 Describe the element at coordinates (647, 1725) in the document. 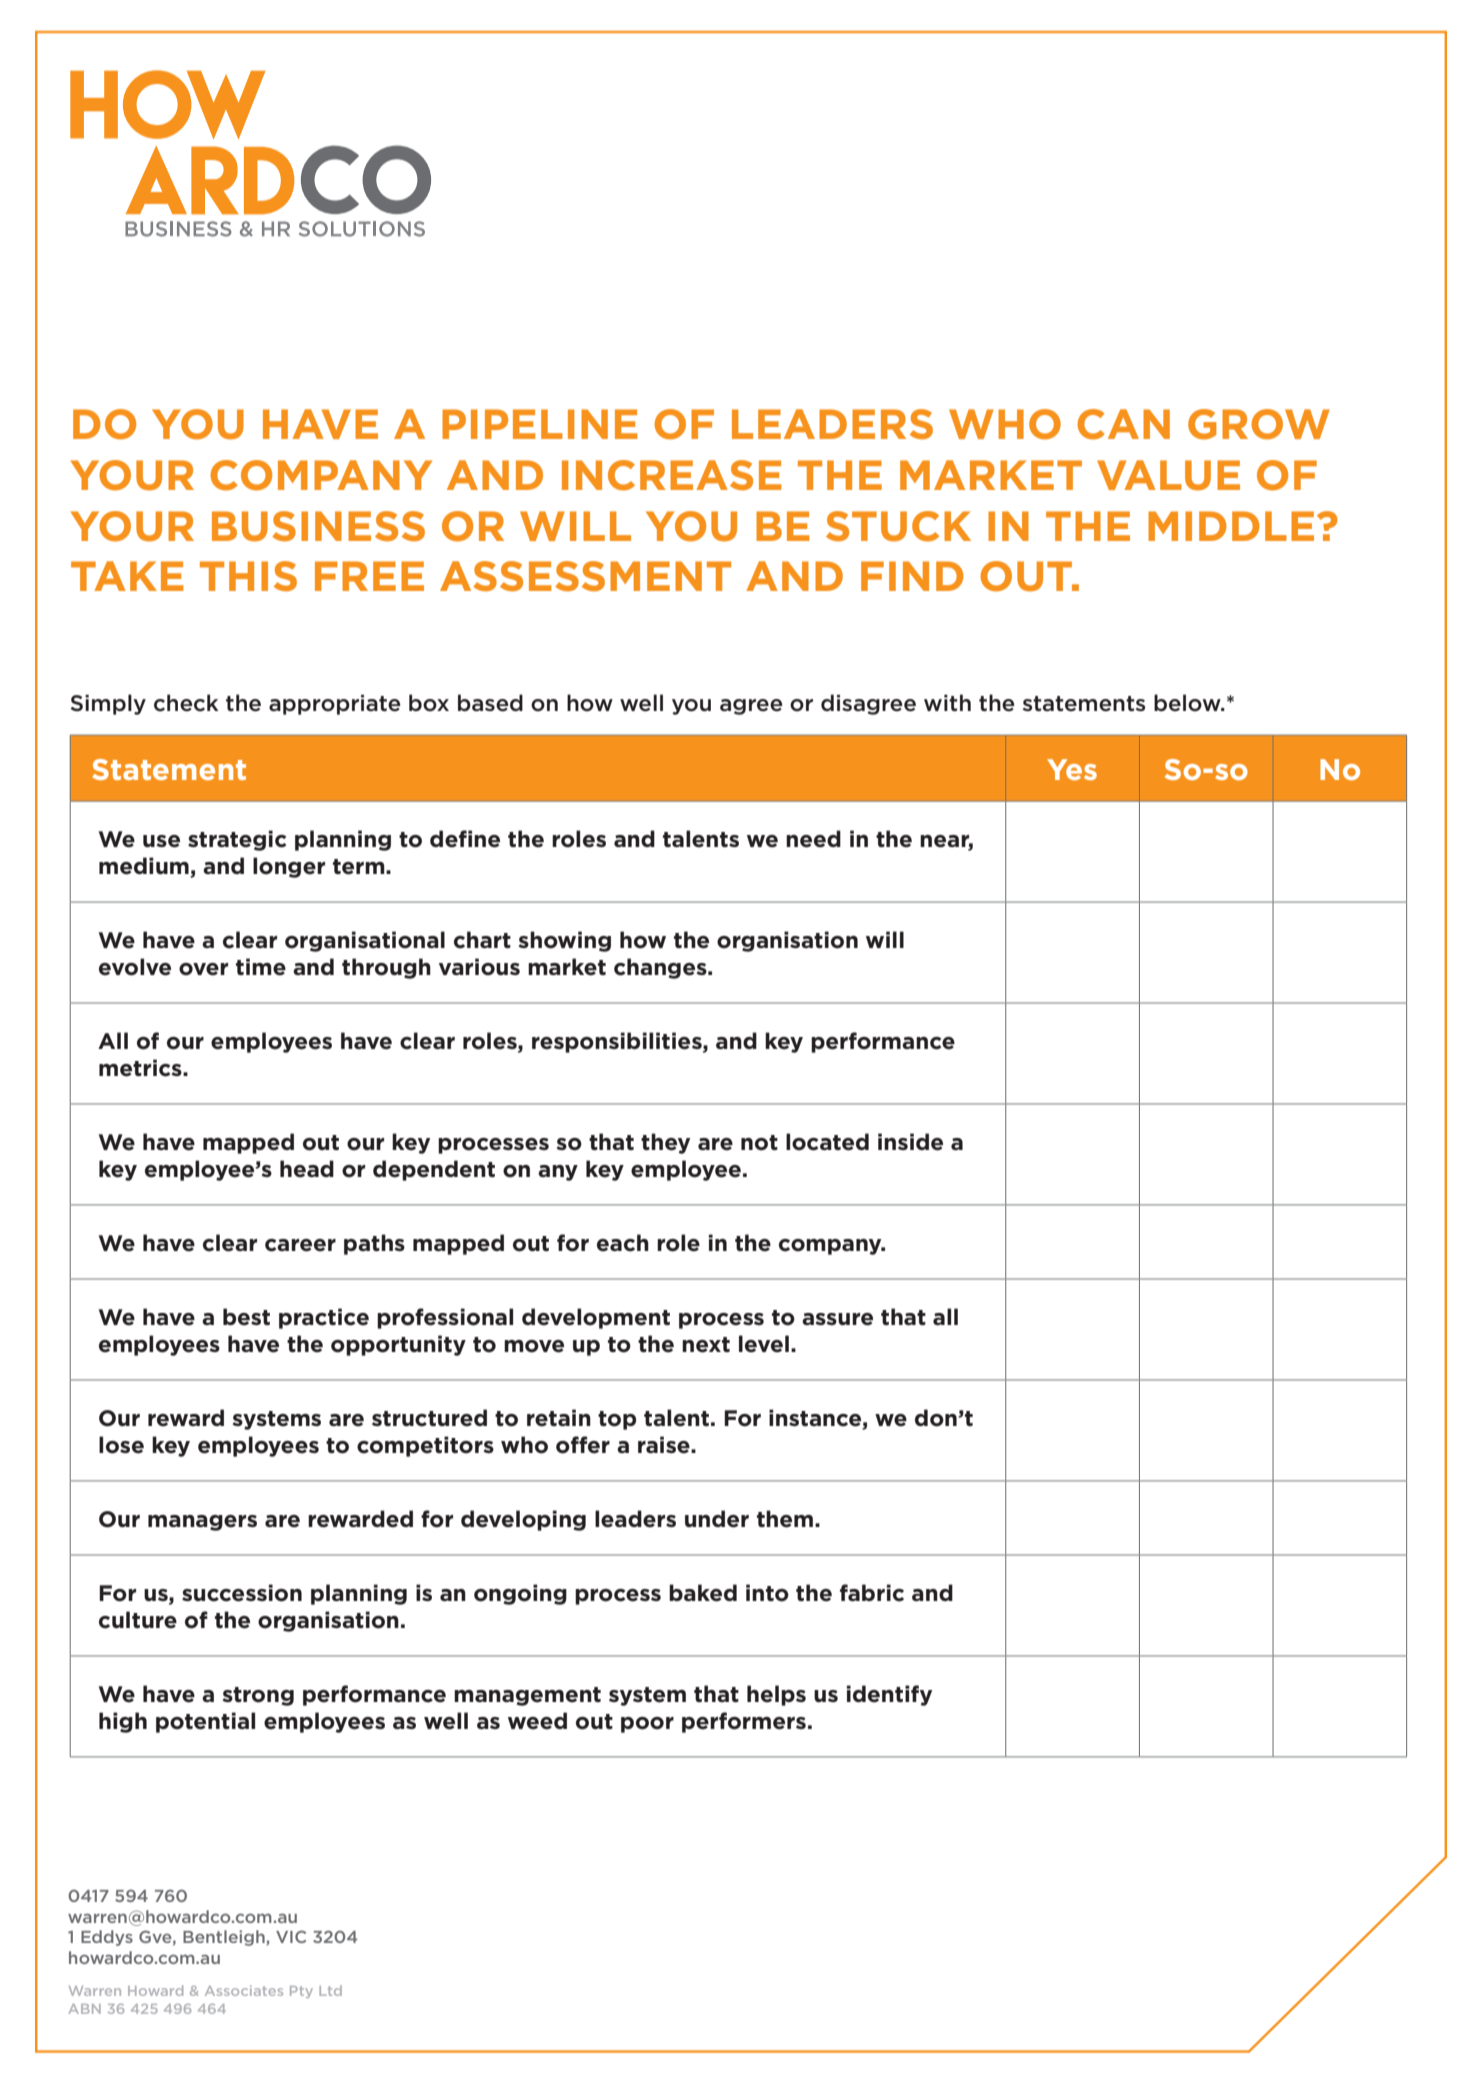

I see `poor` at that location.
